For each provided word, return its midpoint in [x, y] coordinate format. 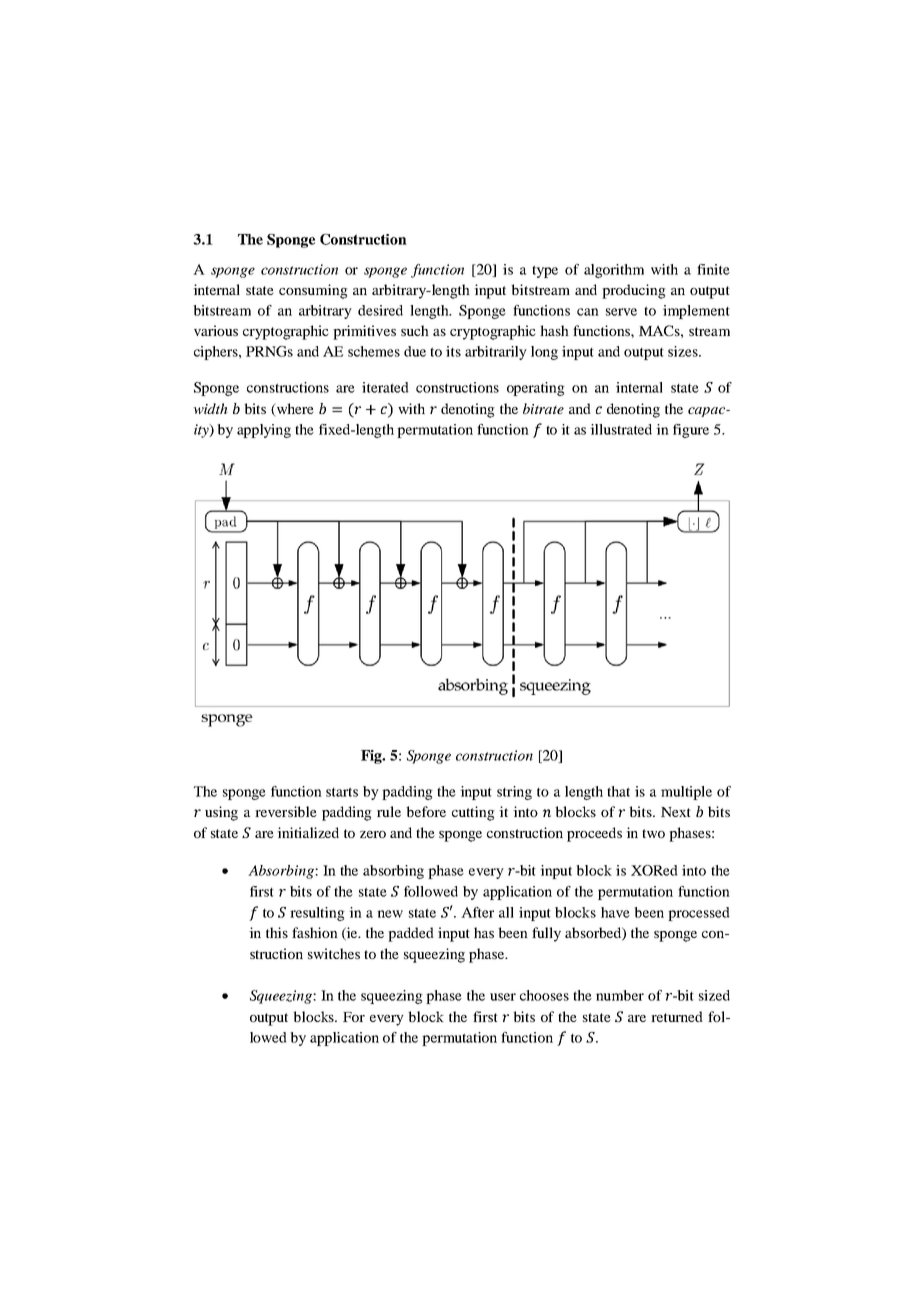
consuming [313, 291]
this [277, 932]
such [415, 330]
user [503, 997]
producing [634, 291]
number [620, 995]
